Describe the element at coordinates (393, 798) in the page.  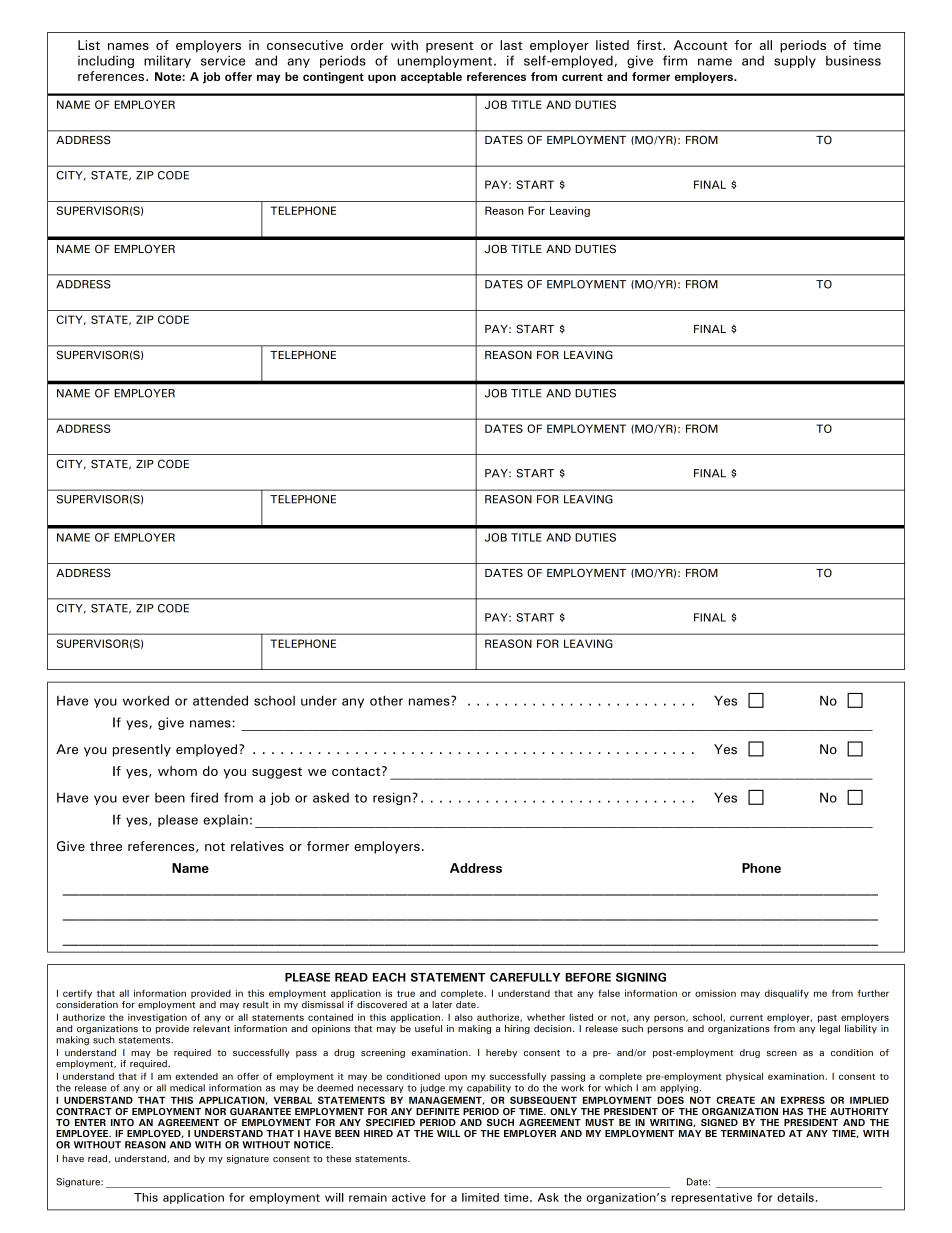
I see `resign` at that location.
